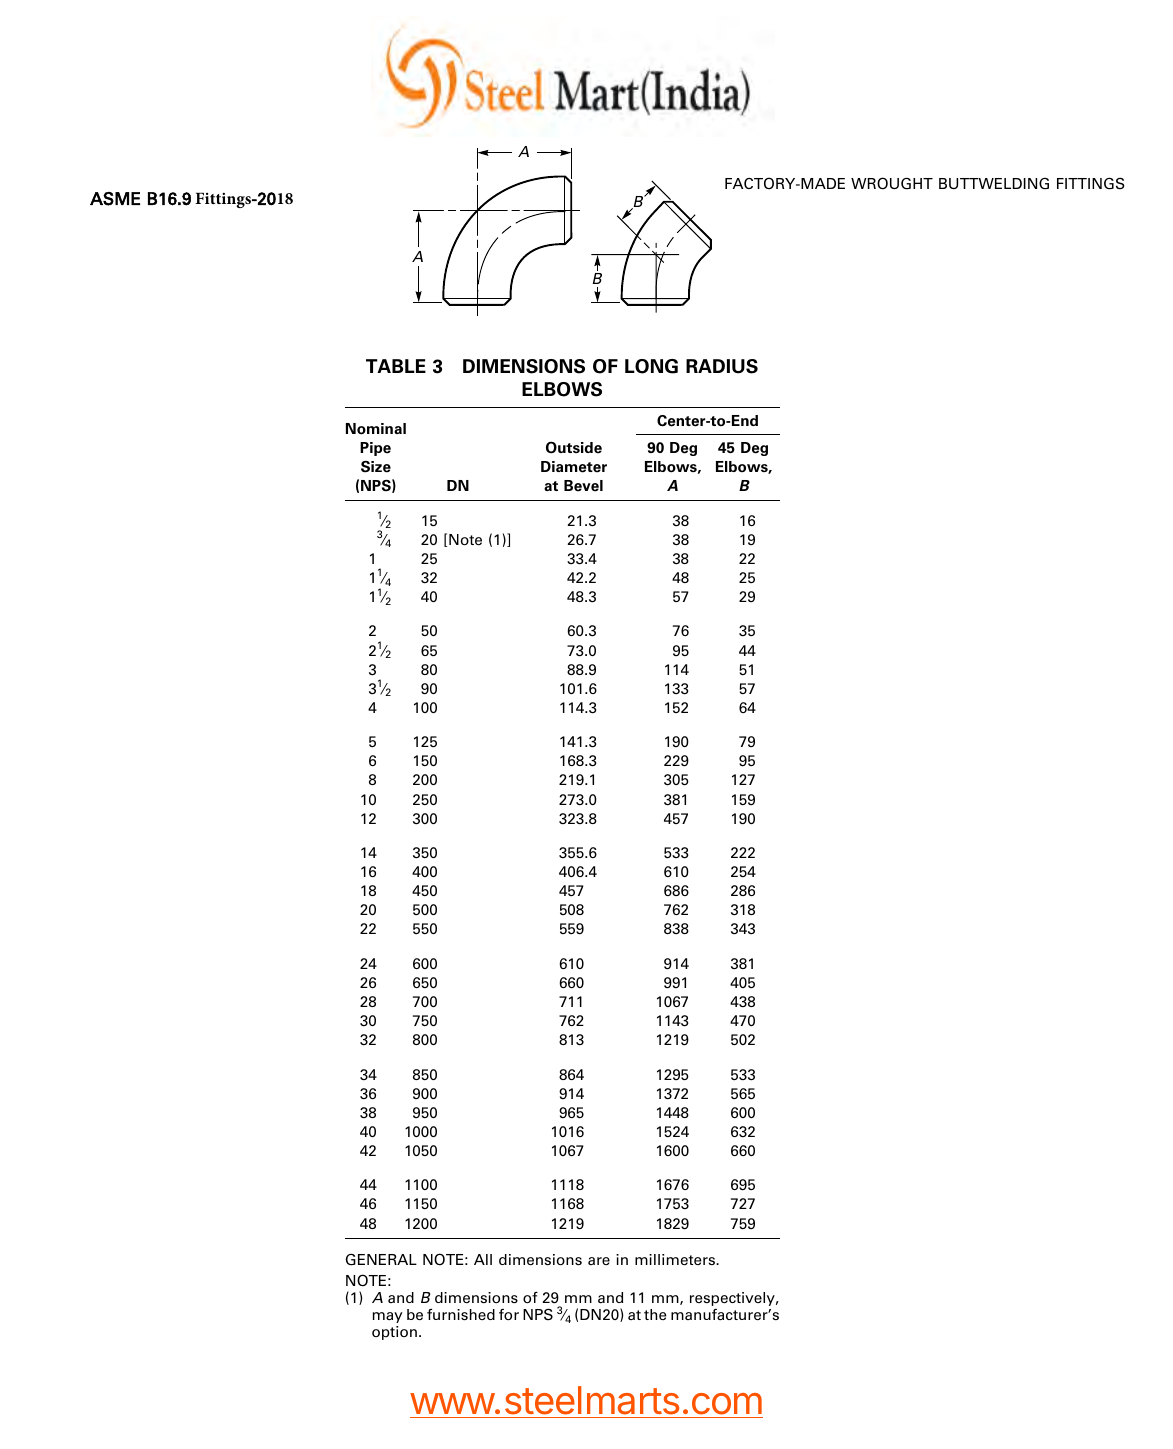 The width and height of the screenshot is (1173, 1449). I want to click on Size, so click(376, 467).
